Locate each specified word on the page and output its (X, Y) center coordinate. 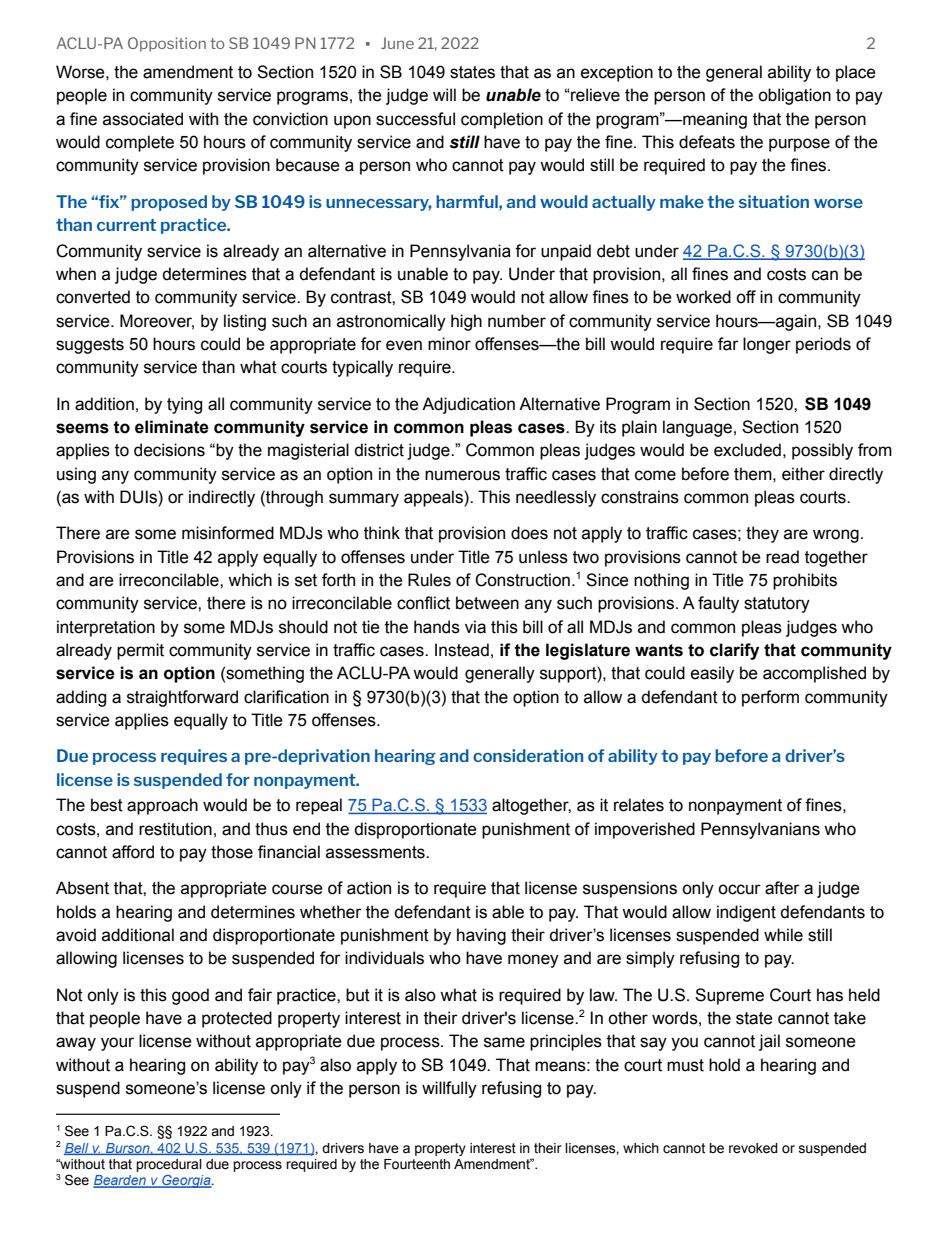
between (487, 603)
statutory (777, 605)
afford (133, 852)
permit (140, 651)
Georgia (186, 1181)
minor (449, 344)
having (481, 936)
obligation (794, 96)
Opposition (167, 44)
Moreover (157, 321)
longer (767, 345)
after (782, 888)
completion (502, 120)
